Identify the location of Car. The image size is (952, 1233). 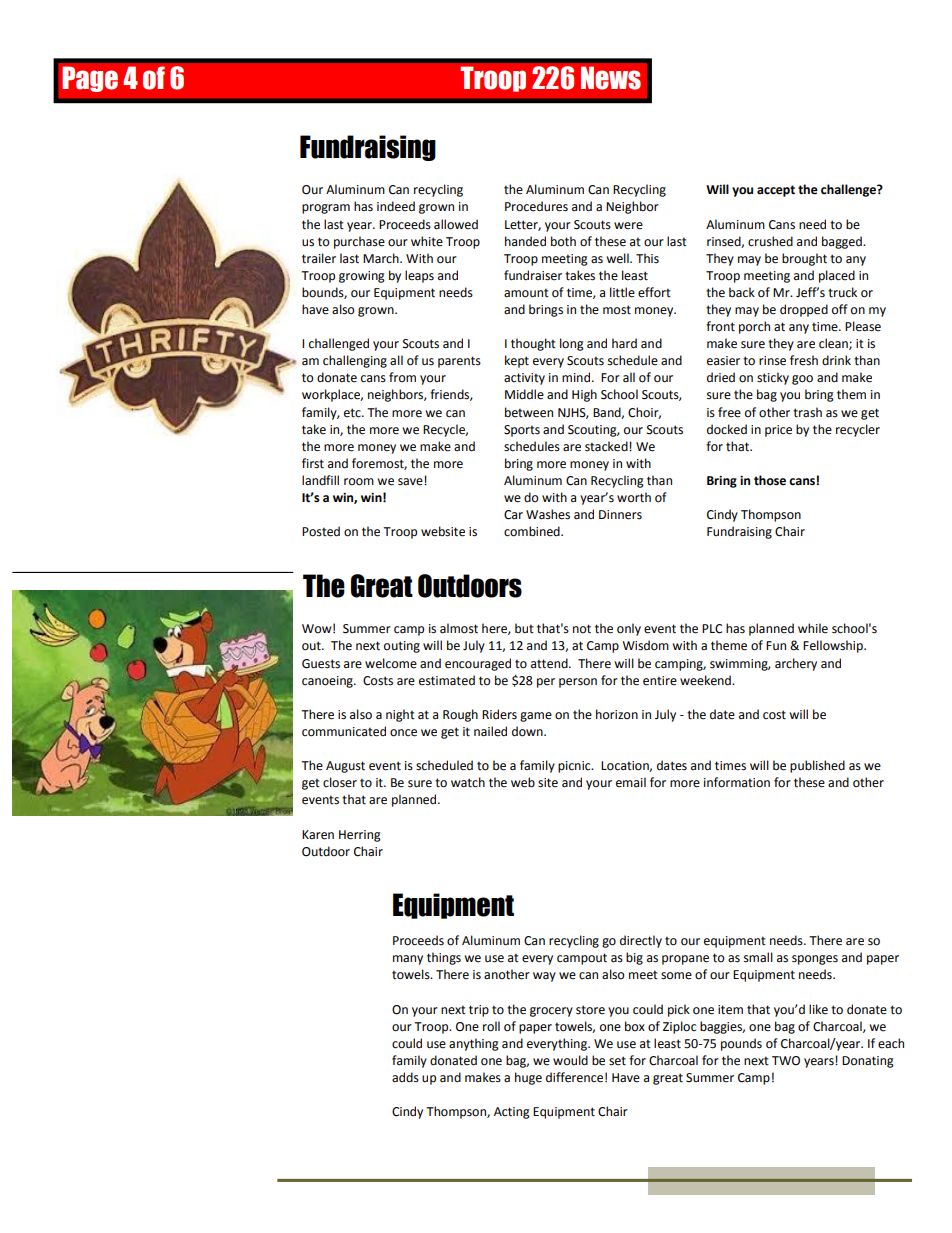
(513, 515).
